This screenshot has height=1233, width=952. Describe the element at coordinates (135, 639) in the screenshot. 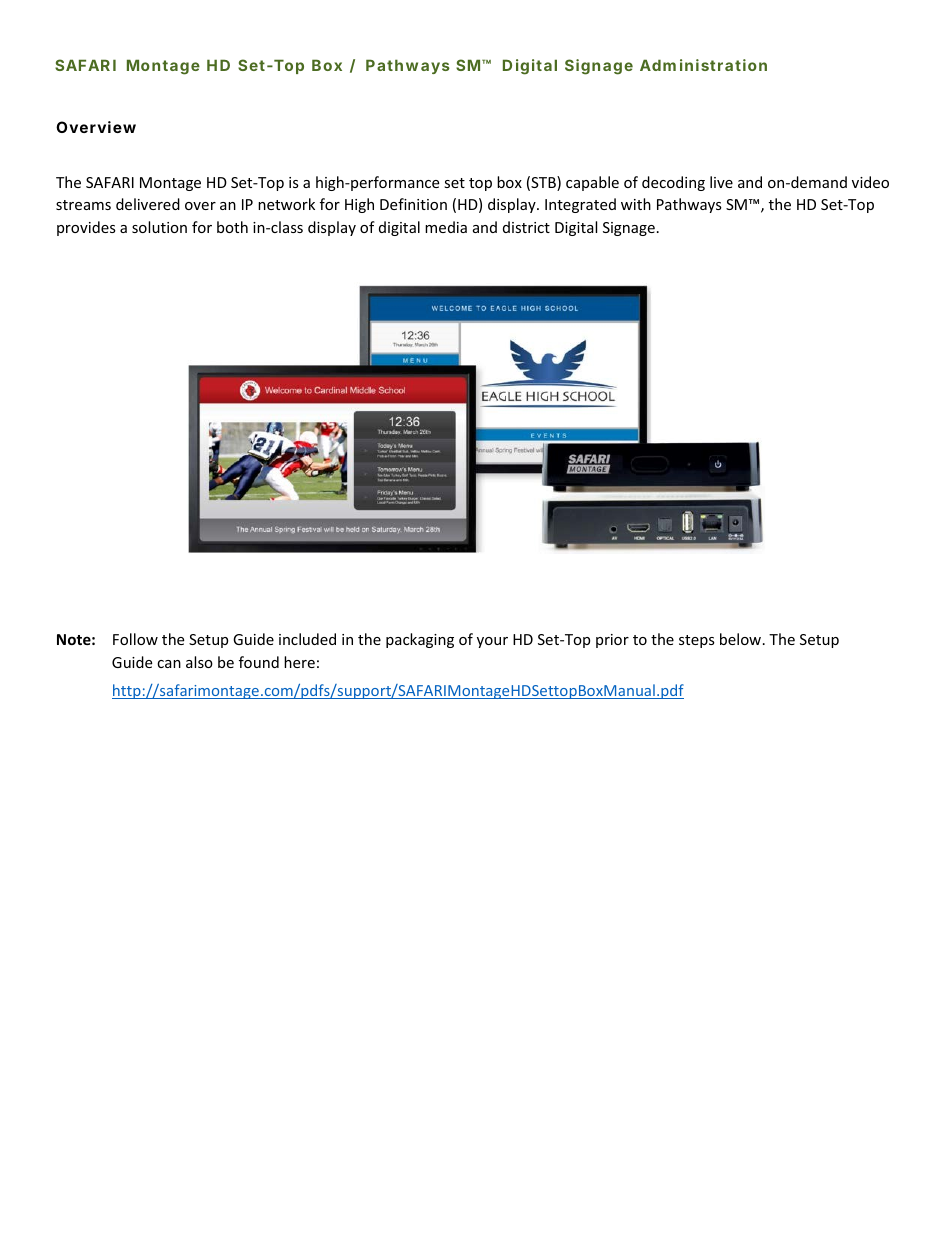

I see `Follow` at that location.
